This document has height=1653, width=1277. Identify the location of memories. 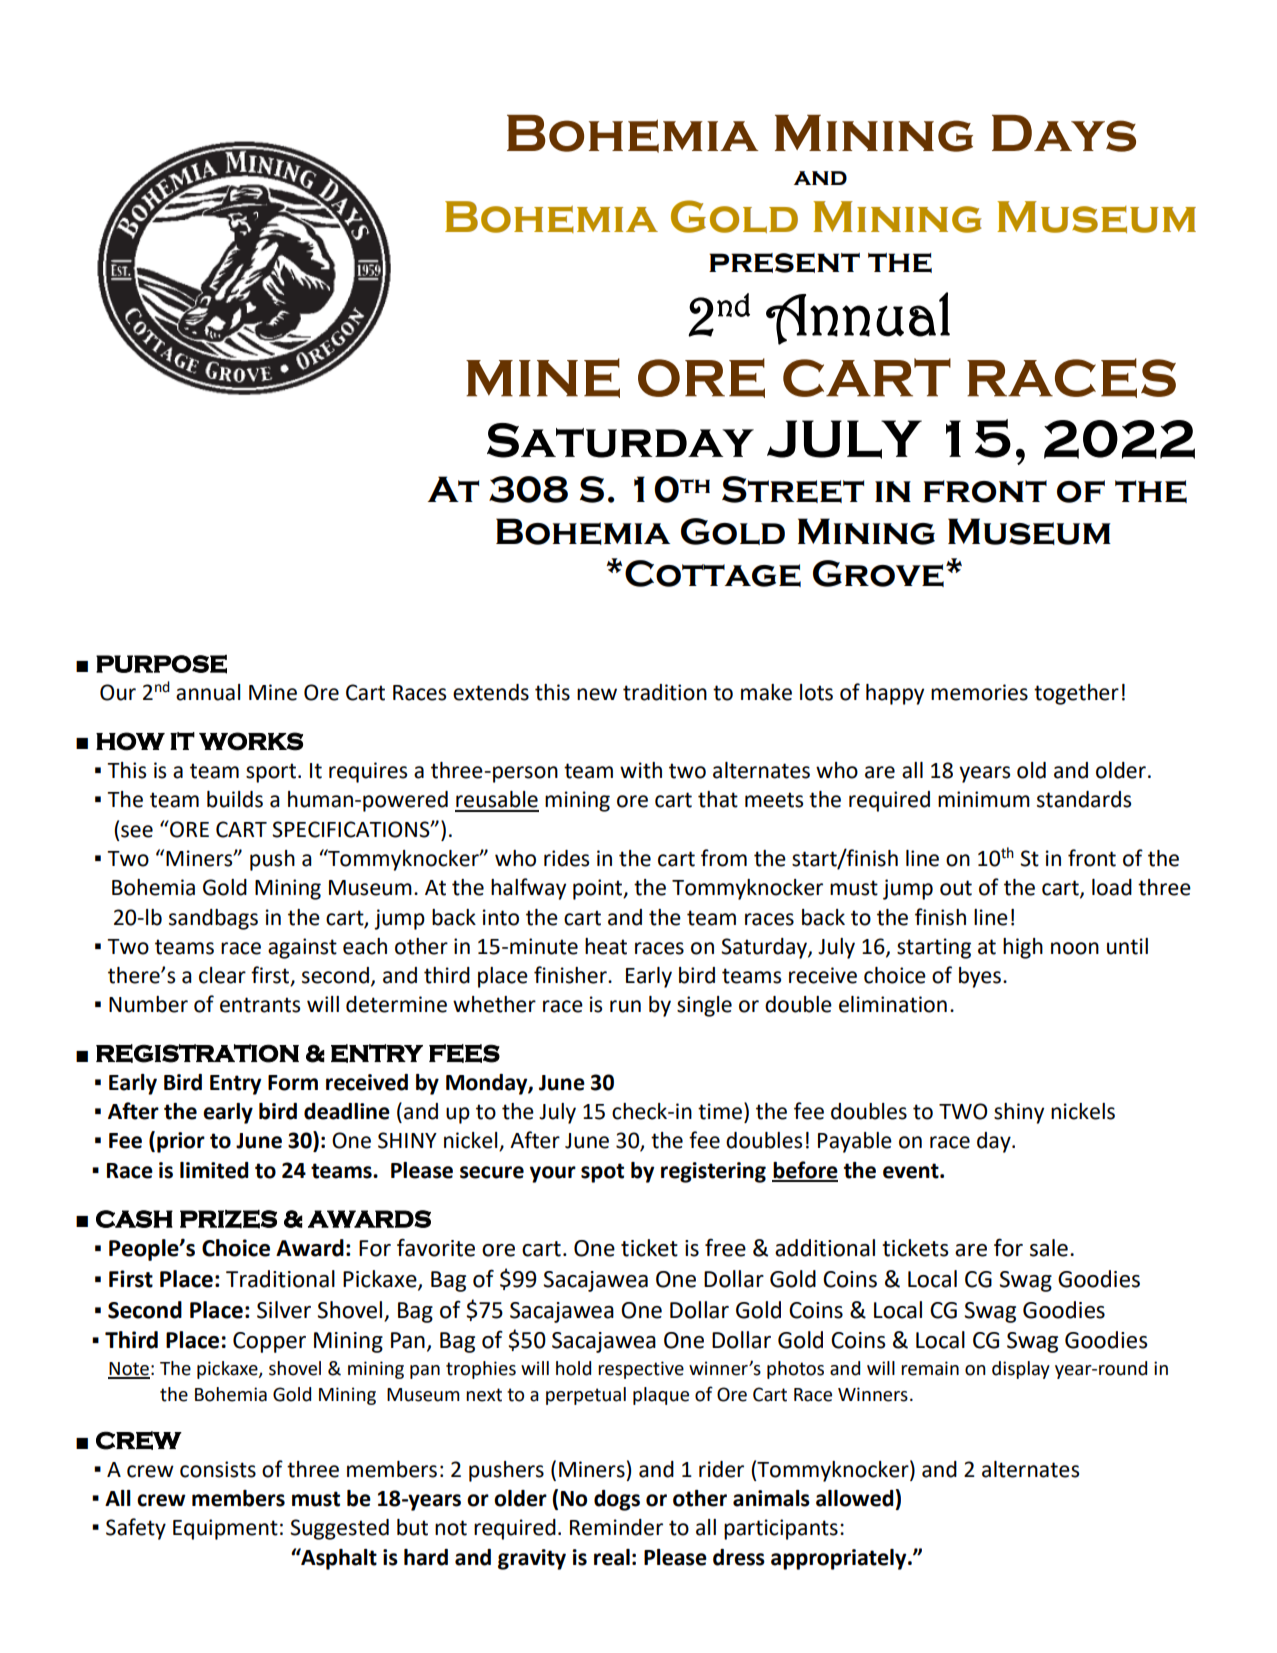
(979, 692).
